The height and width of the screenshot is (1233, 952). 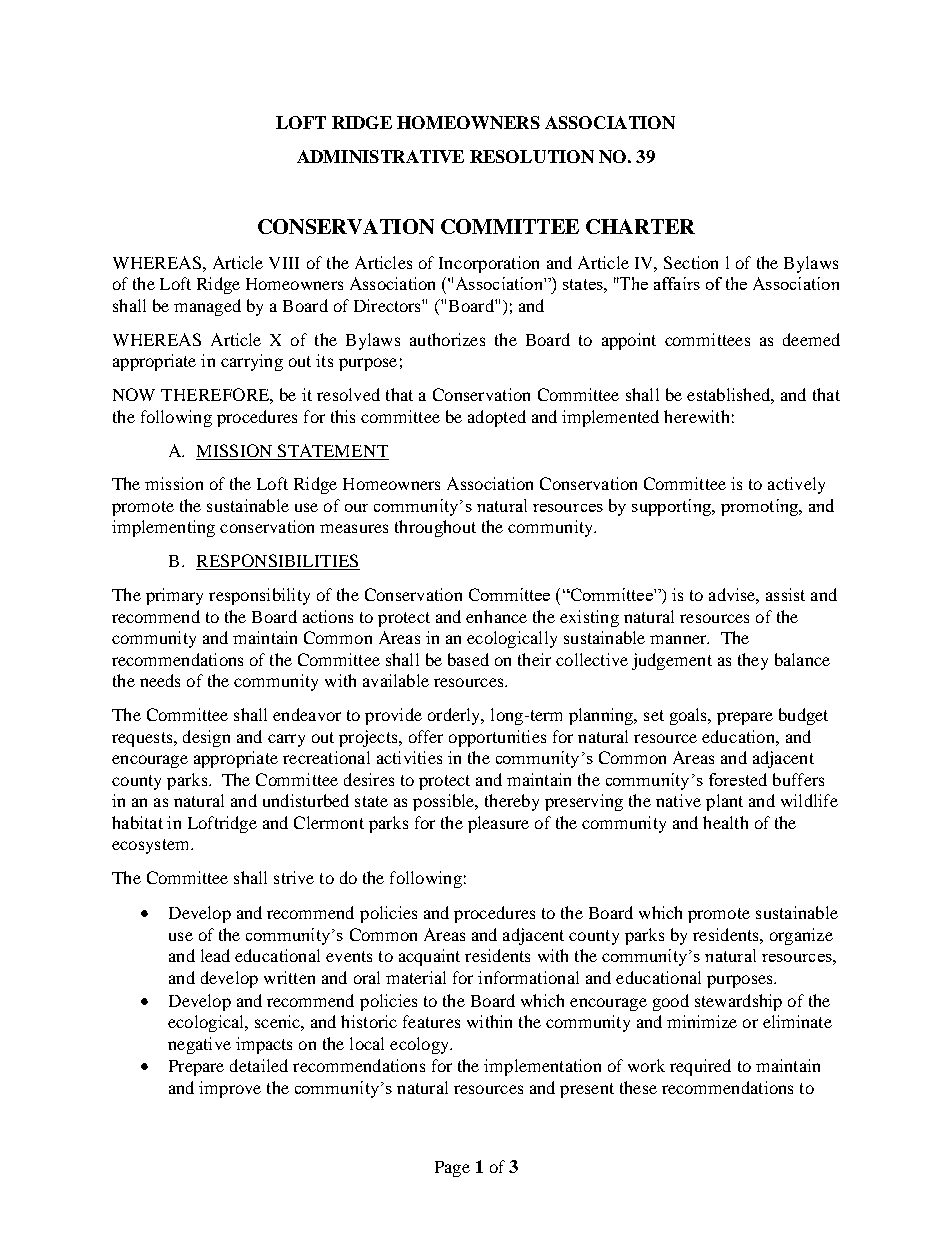 What do you see at coordinates (230, 1089) in the screenshot?
I see `improve` at bounding box center [230, 1089].
